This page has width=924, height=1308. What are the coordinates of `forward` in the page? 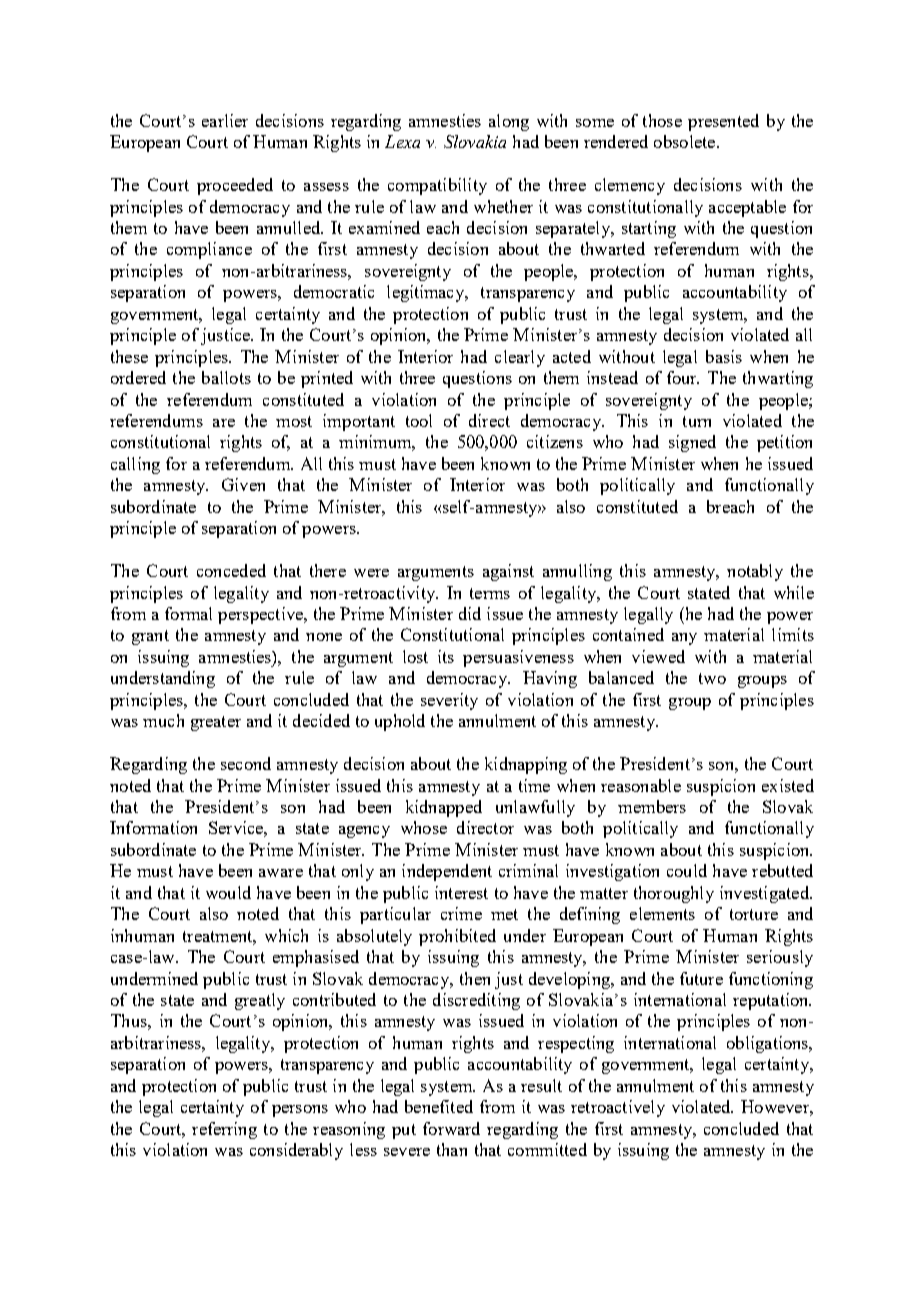 It's located at (451, 1128).
